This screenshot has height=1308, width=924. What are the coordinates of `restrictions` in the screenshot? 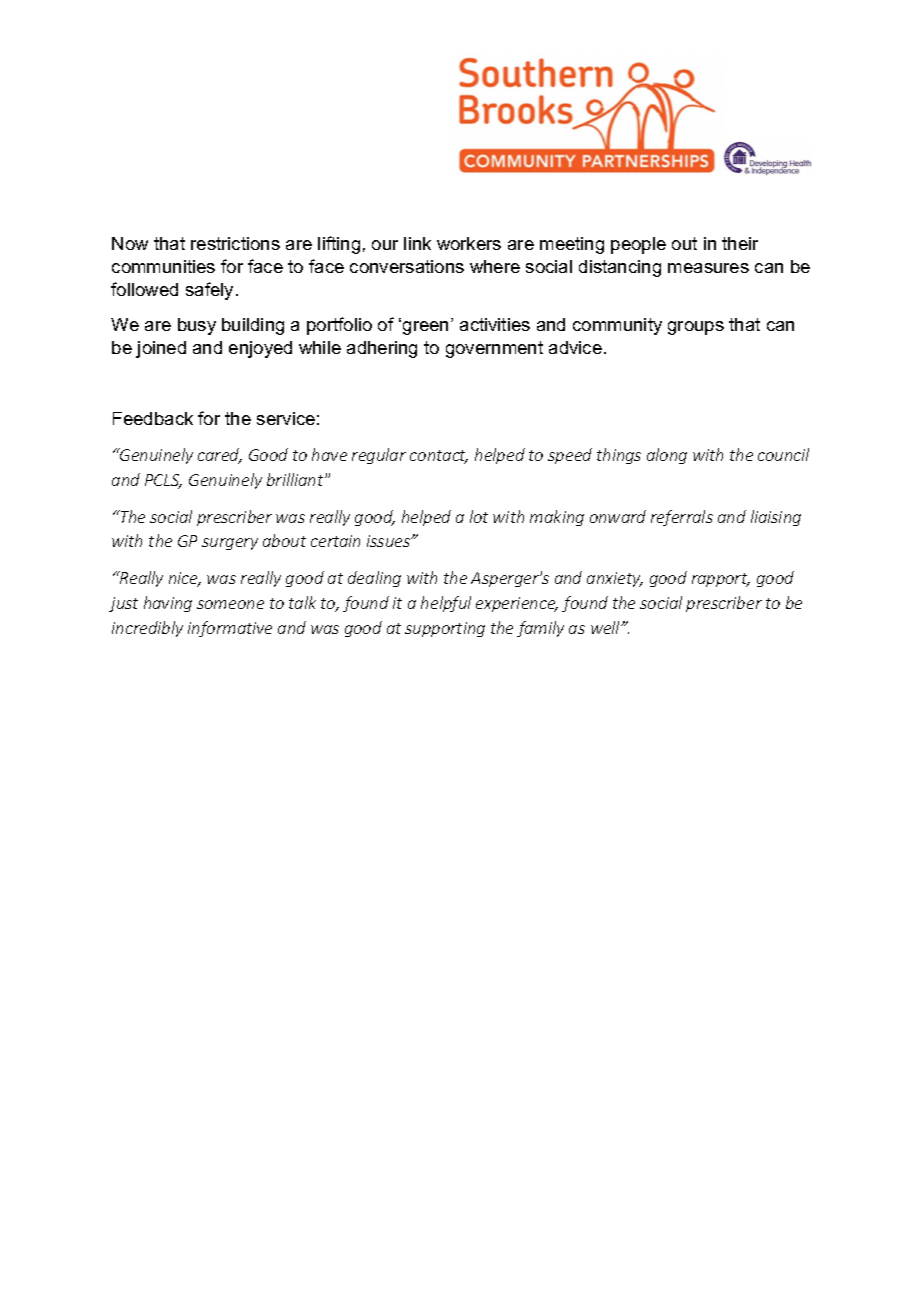 It's located at (235, 243).
